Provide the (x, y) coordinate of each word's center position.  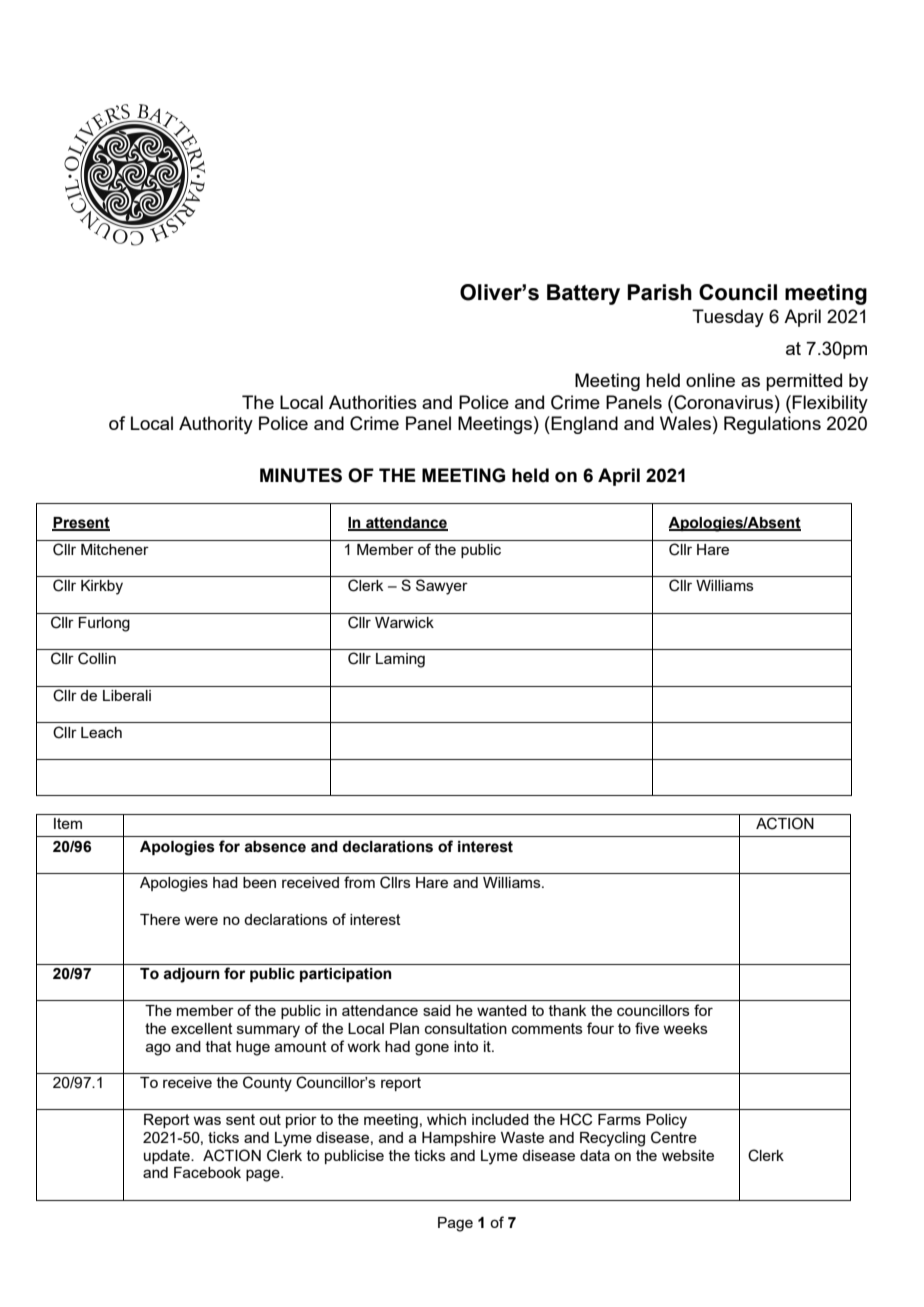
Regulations (772, 425)
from (359, 882)
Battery (583, 294)
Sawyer (442, 587)
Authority (216, 425)
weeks (685, 1028)
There (160, 919)
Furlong (104, 624)
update (168, 1157)
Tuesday (728, 318)
